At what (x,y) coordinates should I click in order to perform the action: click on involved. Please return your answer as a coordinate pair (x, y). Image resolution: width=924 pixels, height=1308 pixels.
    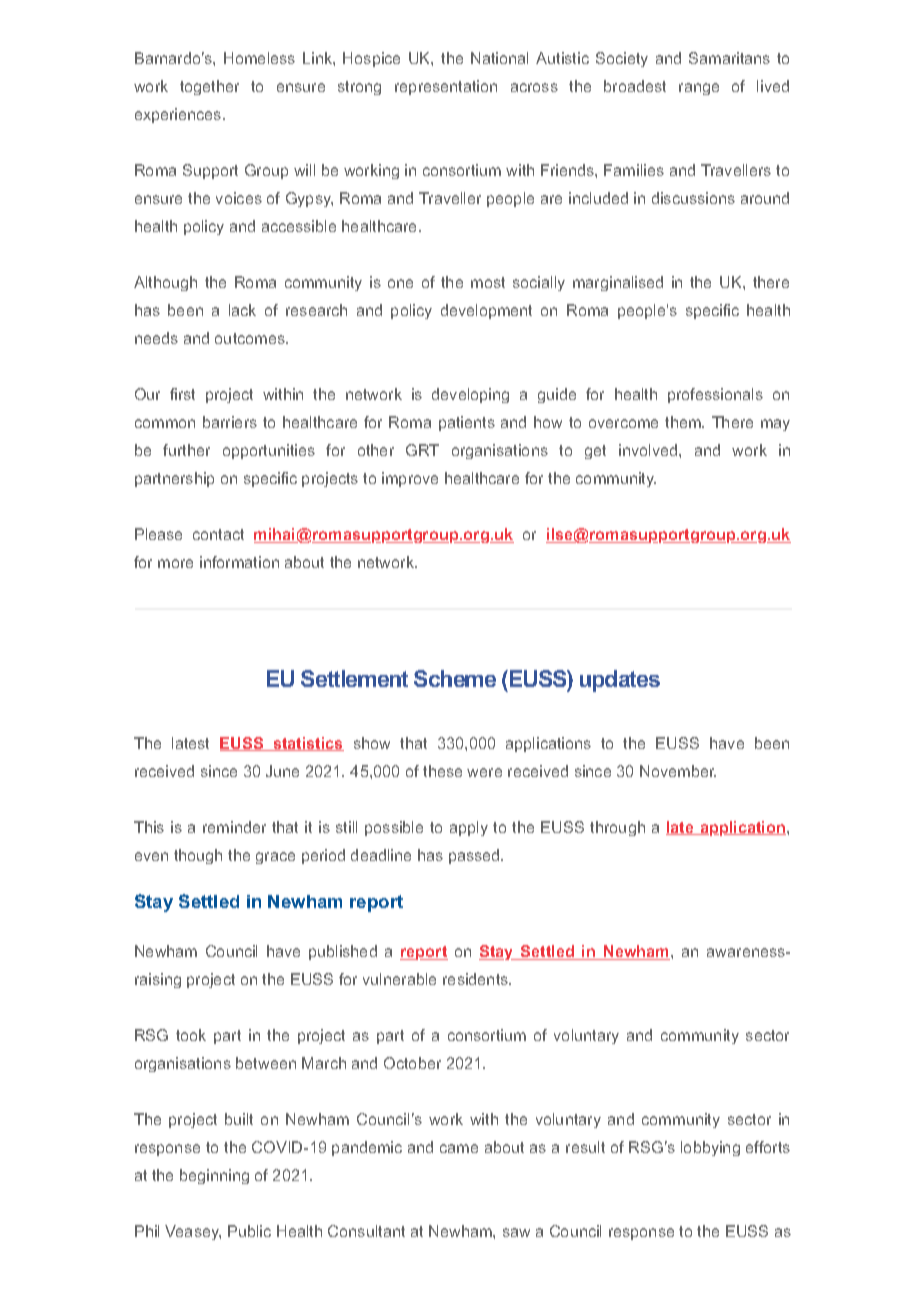
    Looking at the image, I should click on (649, 450).
